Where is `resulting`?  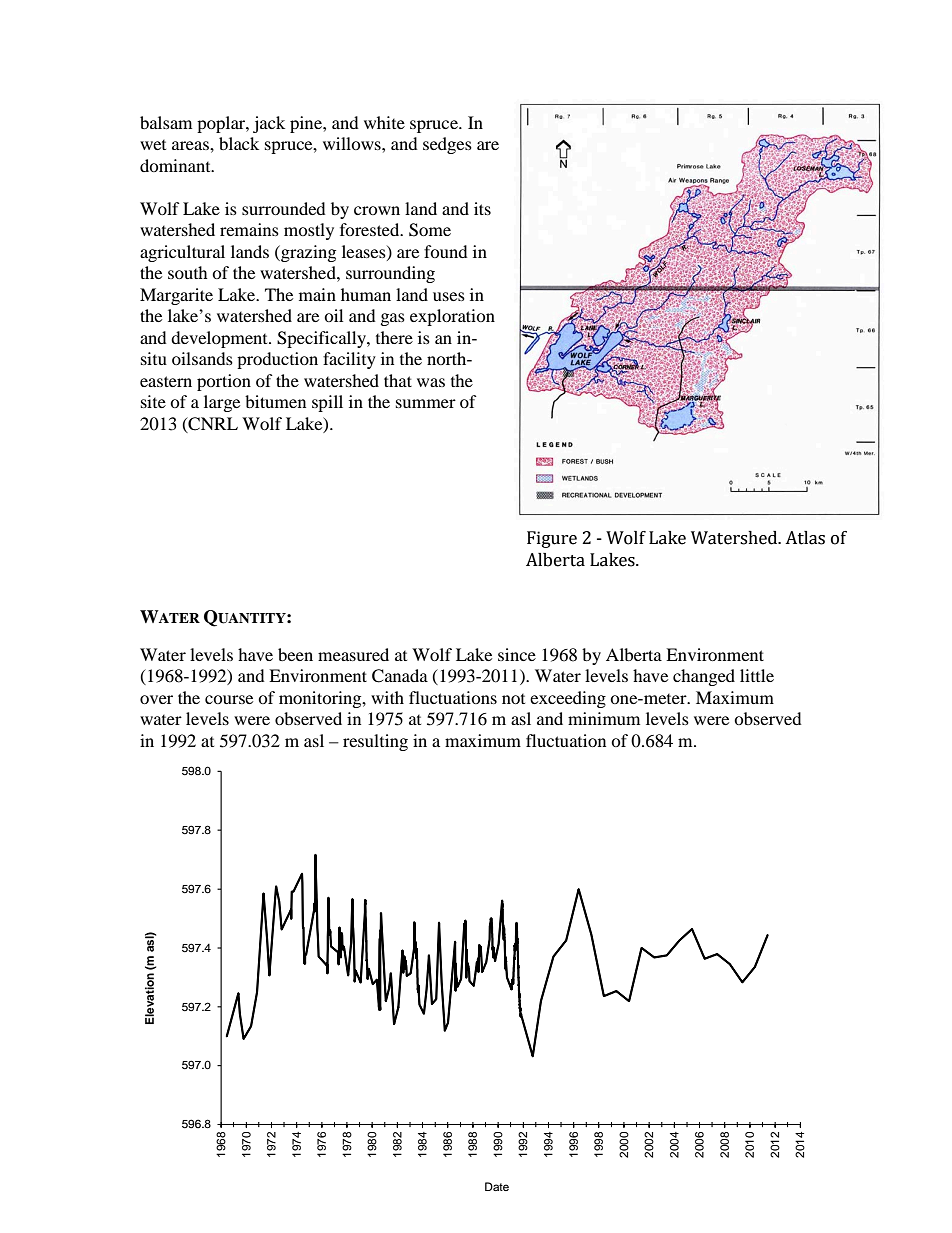
resulting is located at coordinates (375, 742).
